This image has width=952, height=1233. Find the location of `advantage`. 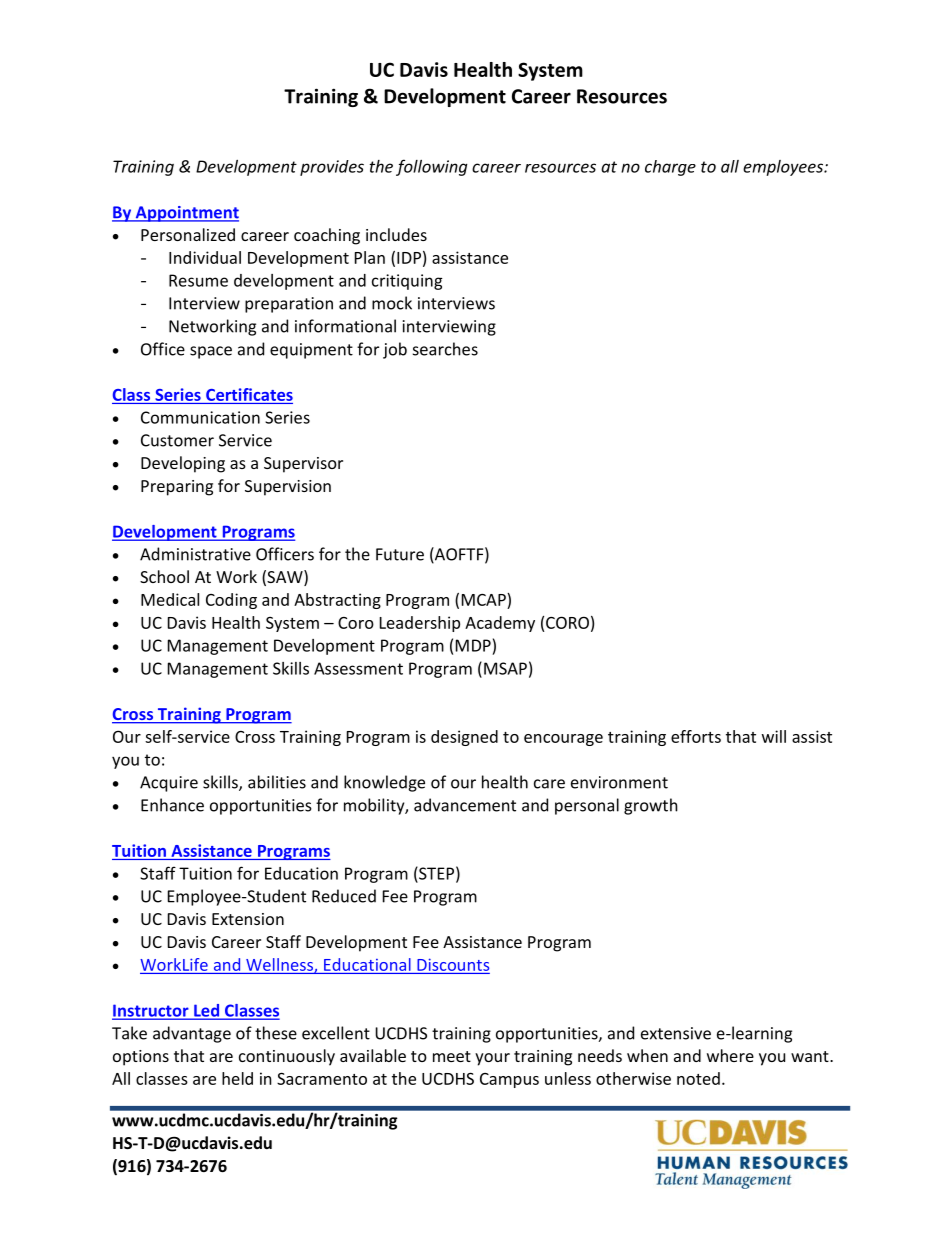

advantage is located at coordinates (192, 1034).
